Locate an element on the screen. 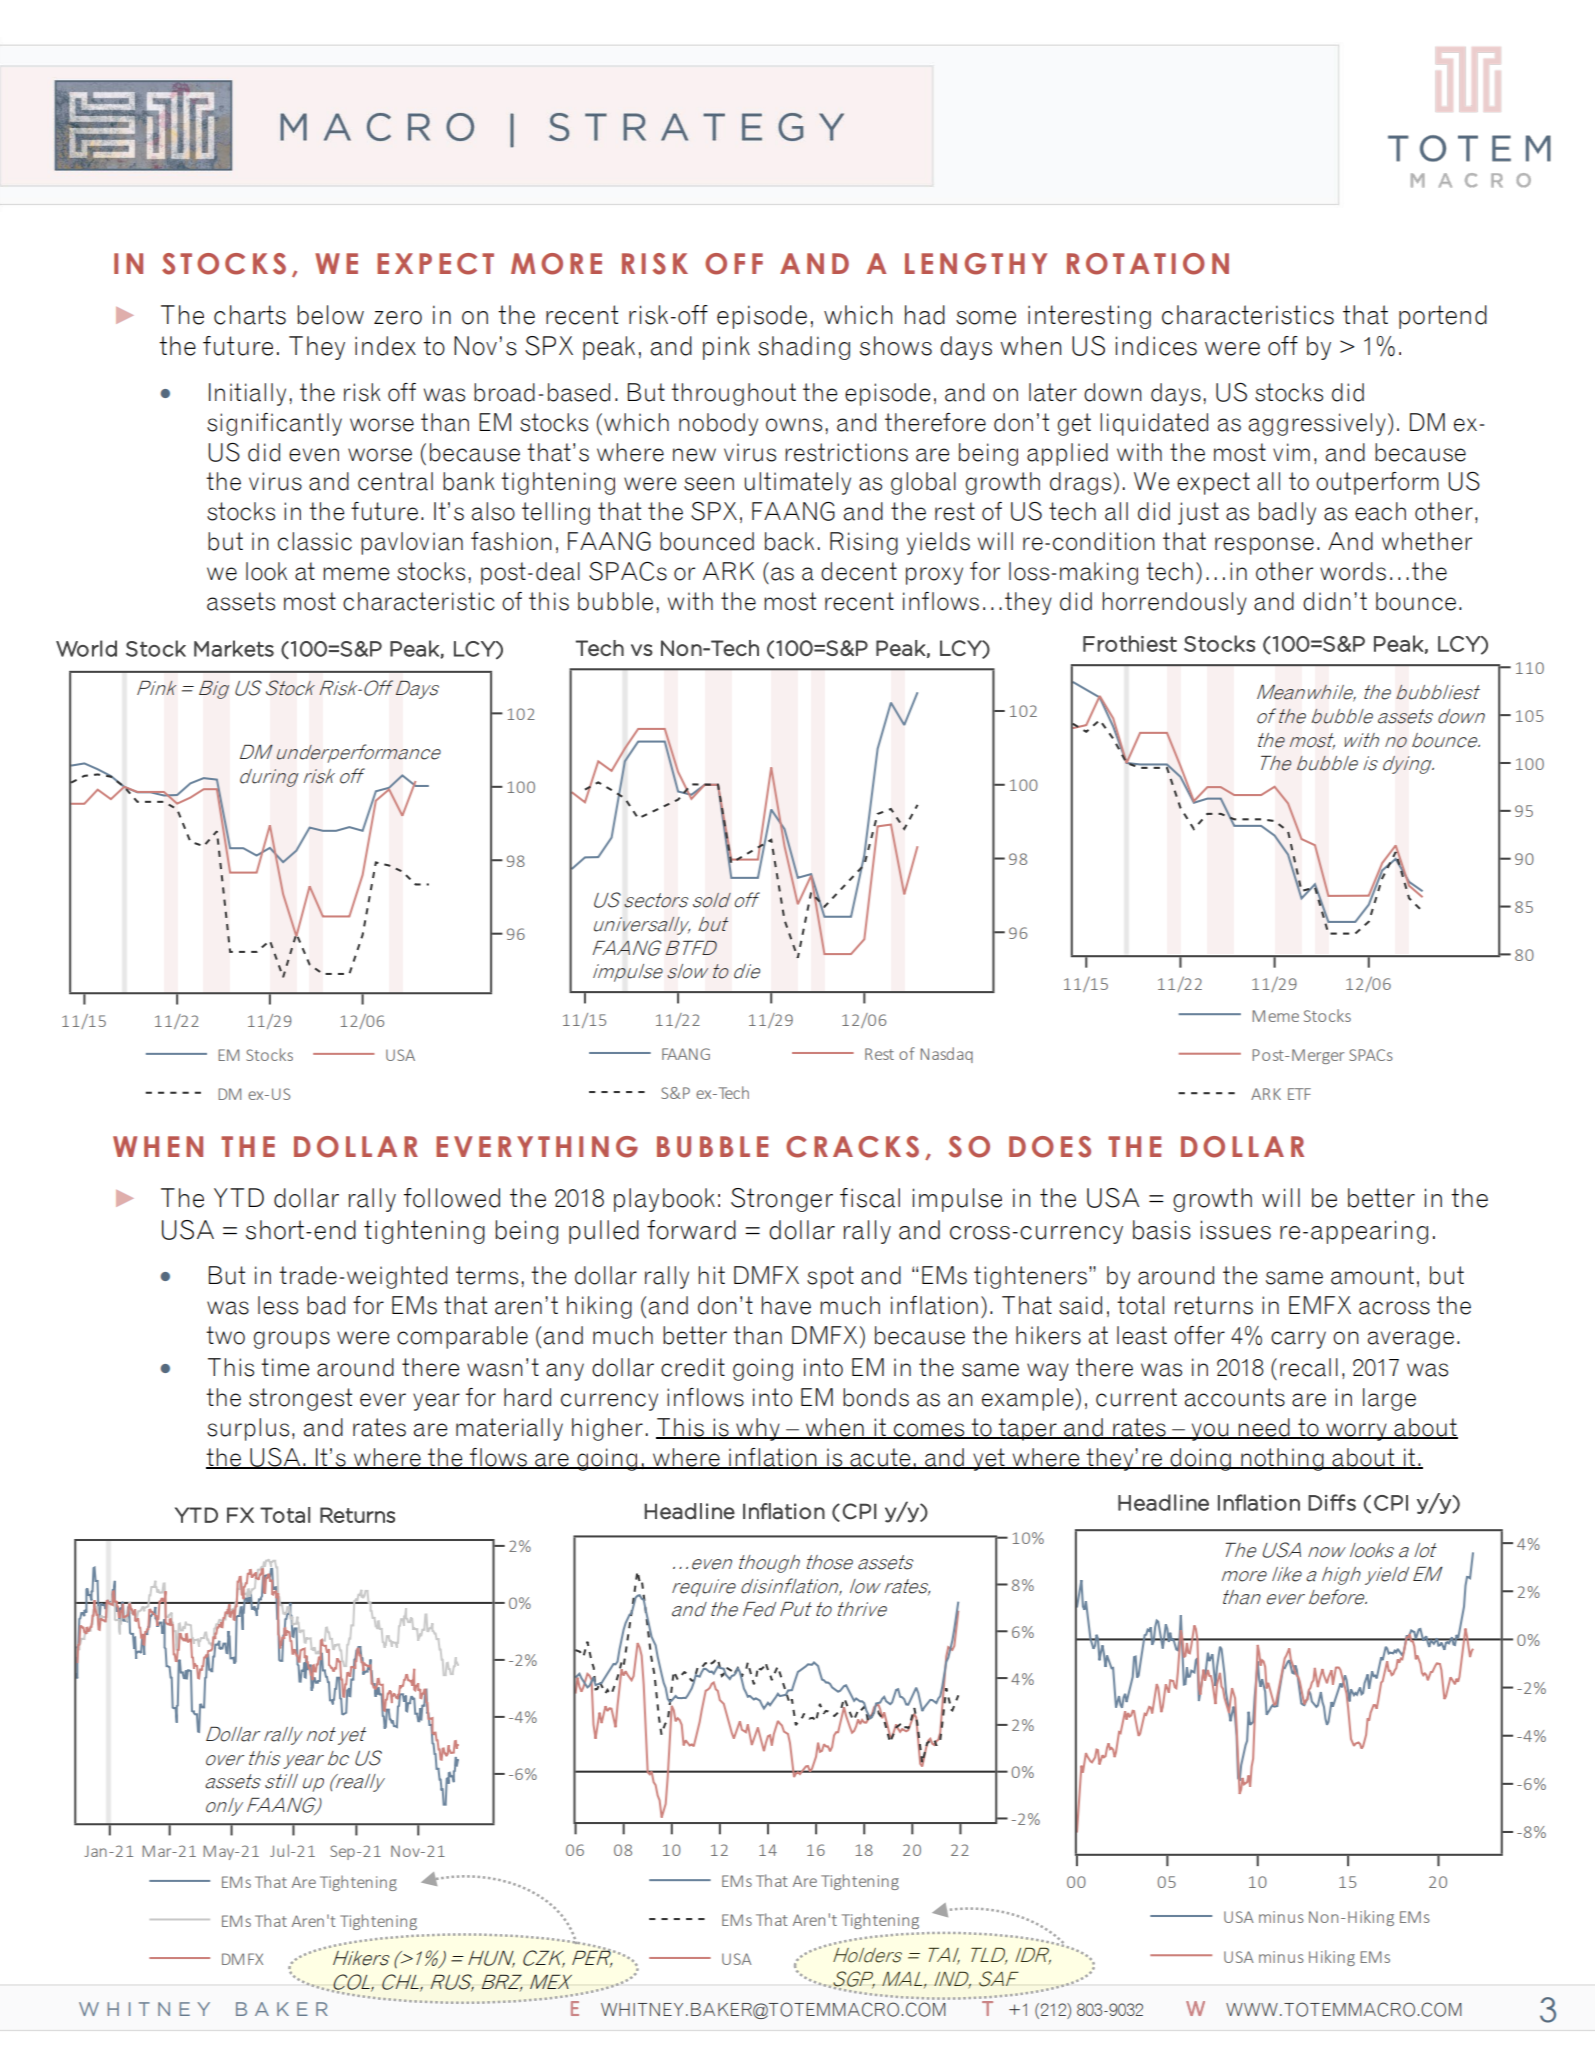 The image size is (1595, 2065). shading is located at coordinates (804, 348).
